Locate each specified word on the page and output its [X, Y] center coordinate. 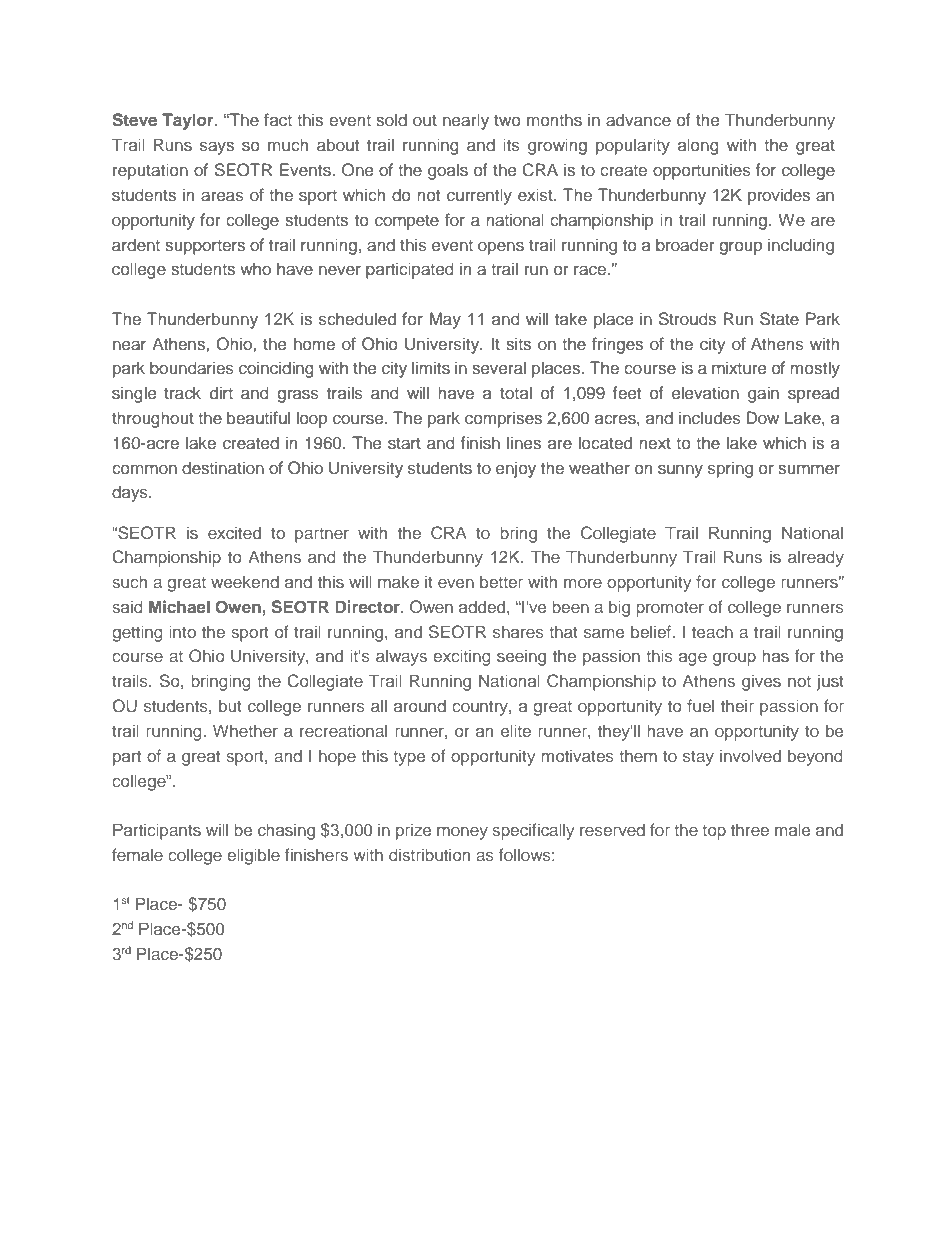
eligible [253, 856]
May [445, 320]
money [462, 833]
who [255, 268]
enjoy [516, 469]
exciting [462, 657]
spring [730, 469]
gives [761, 682]
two [507, 120]
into [183, 631]
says [217, 148]
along [698, 146]
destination [223, 468]
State [779, 319]
